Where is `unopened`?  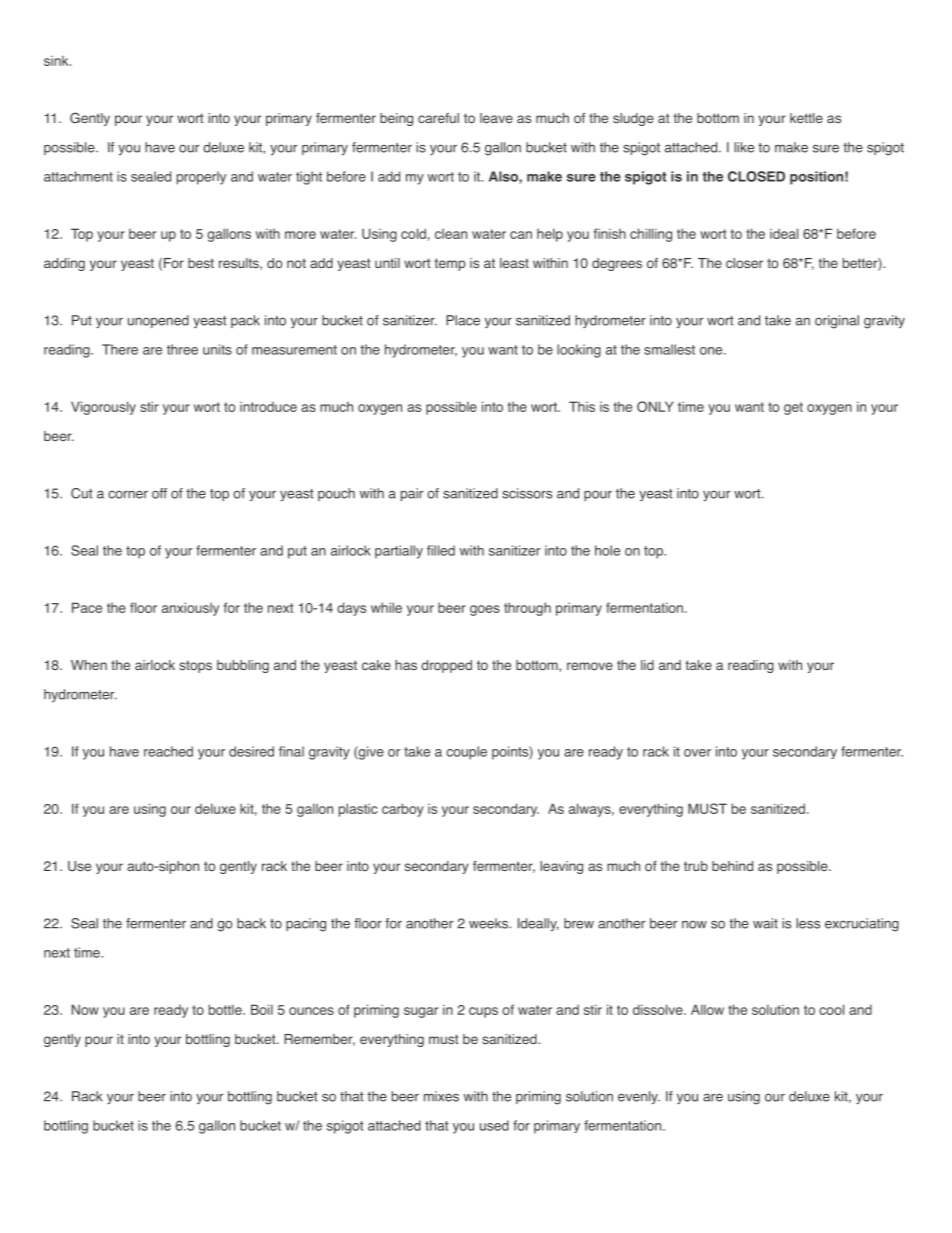
unopened is located at coordinates (158, 321).
